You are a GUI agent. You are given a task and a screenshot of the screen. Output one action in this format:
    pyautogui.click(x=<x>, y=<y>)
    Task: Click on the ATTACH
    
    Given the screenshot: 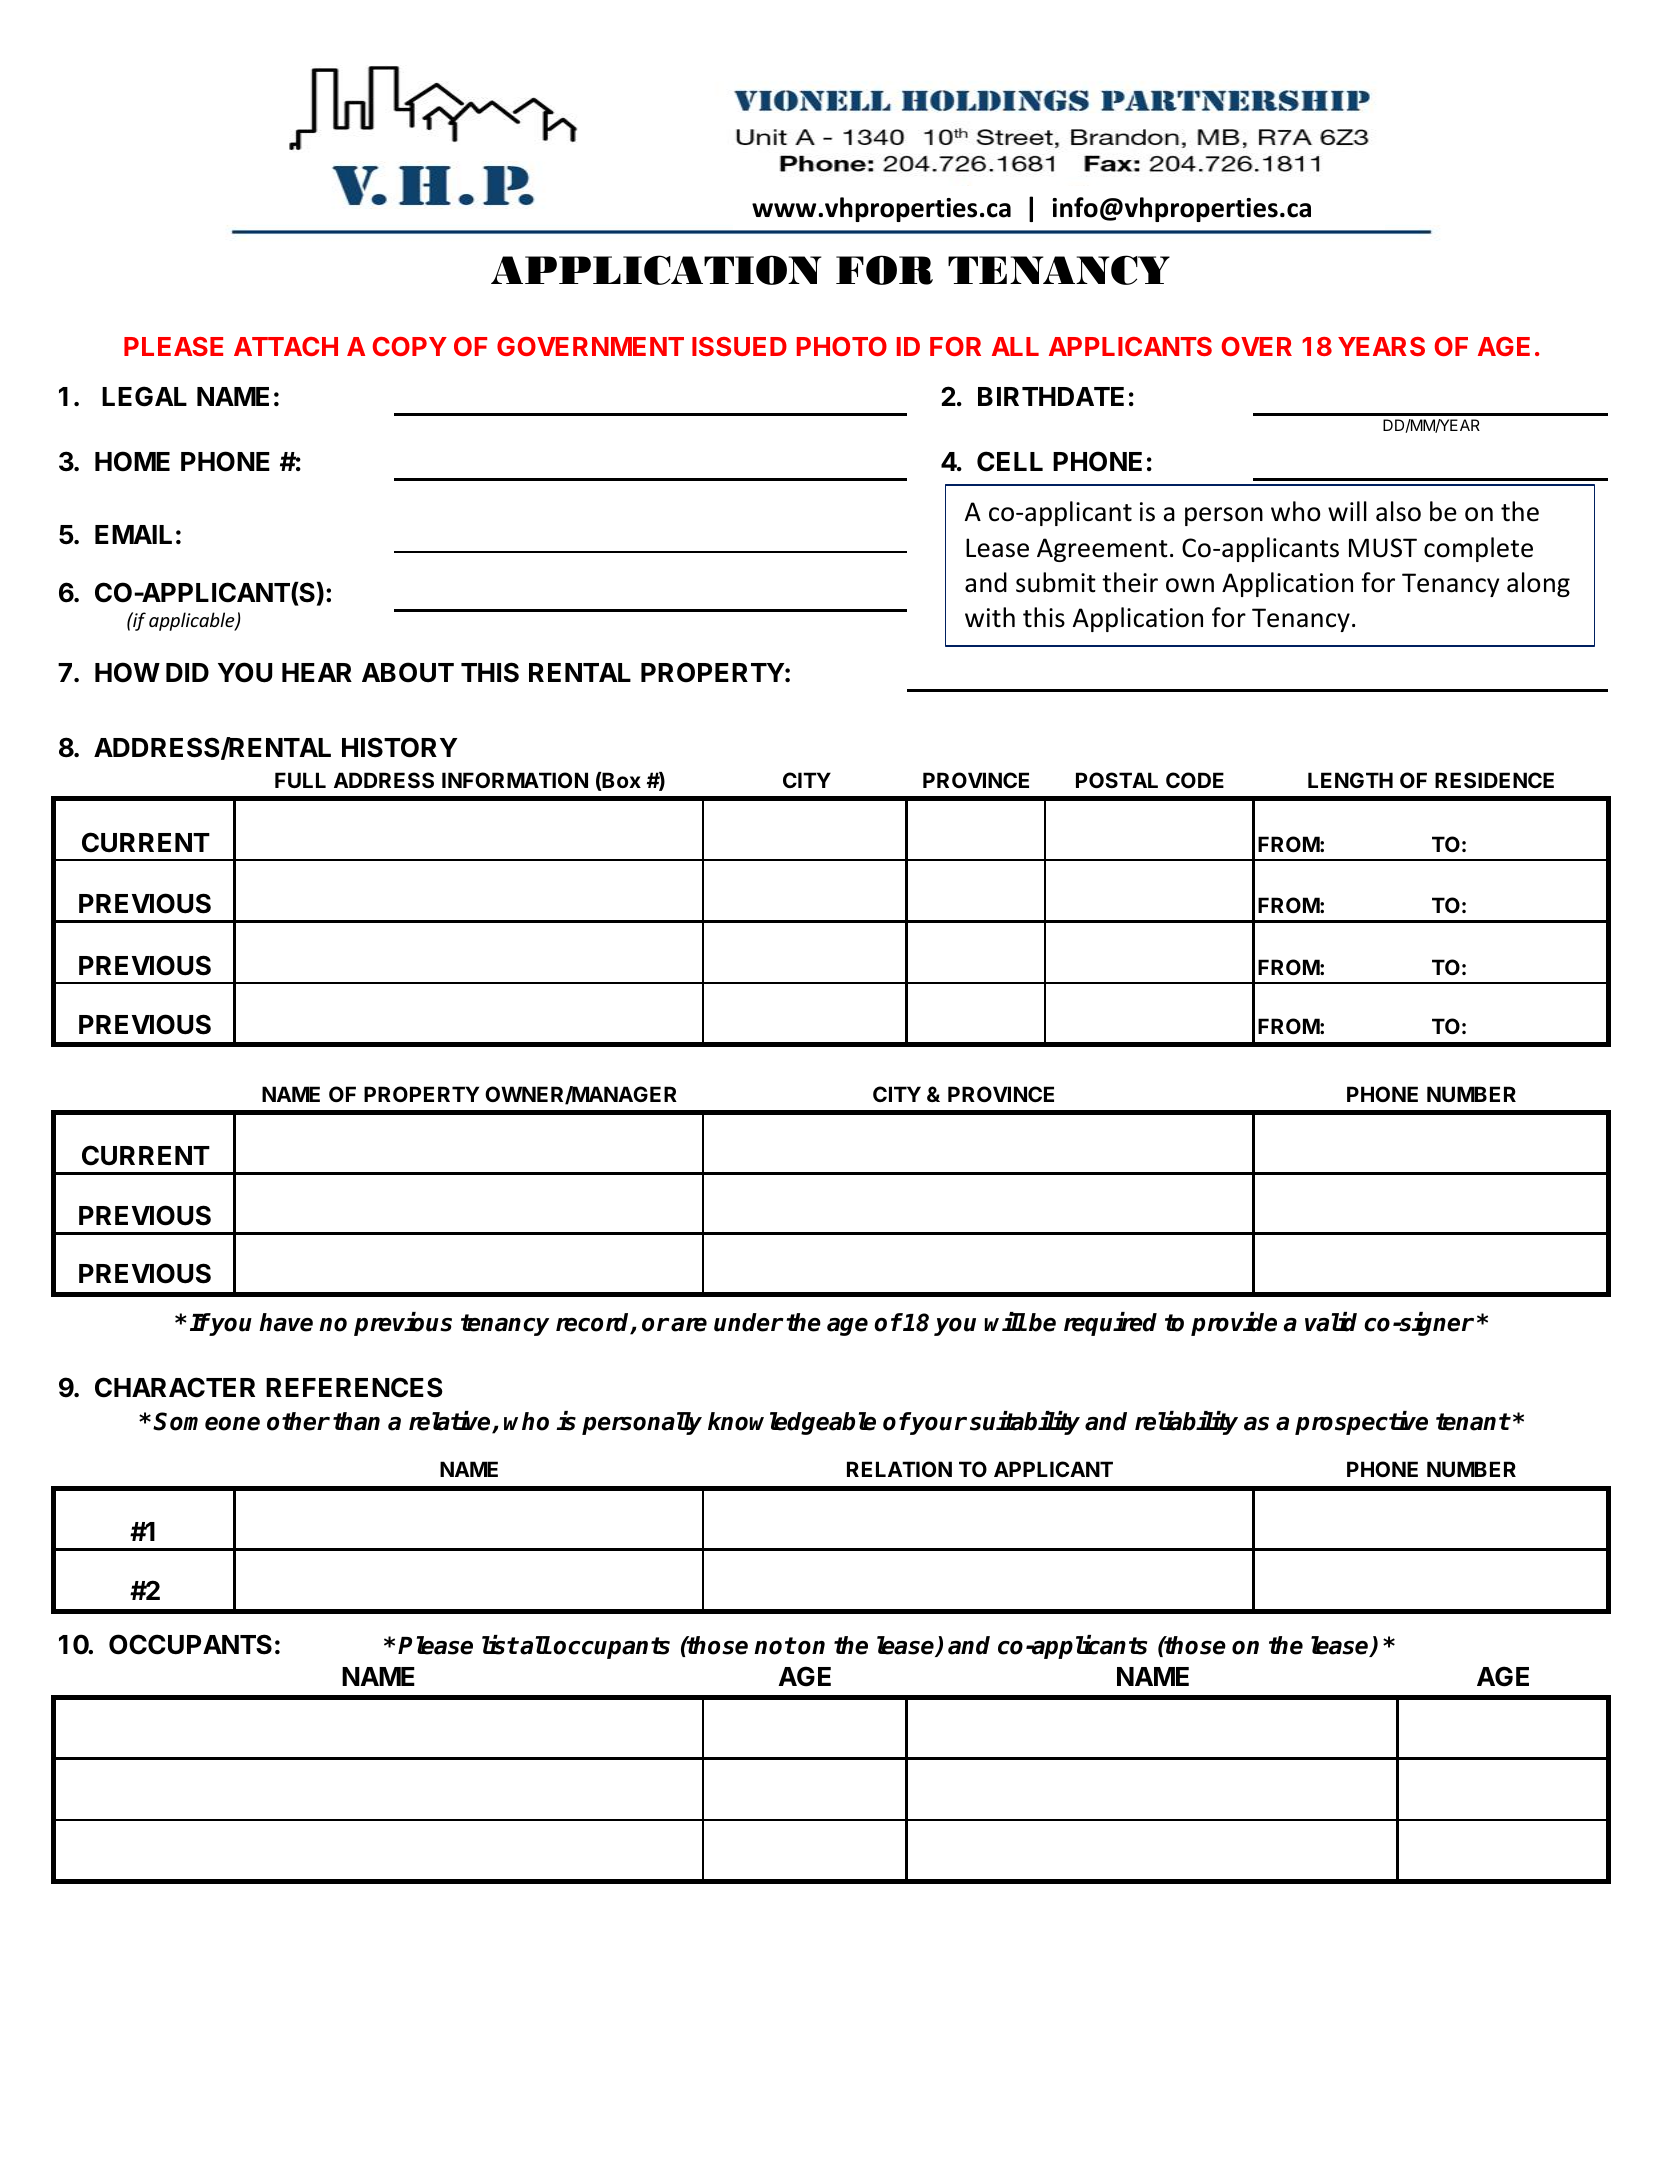 What is the action you would take?
    pyautogui.click(x=286, y=346)
